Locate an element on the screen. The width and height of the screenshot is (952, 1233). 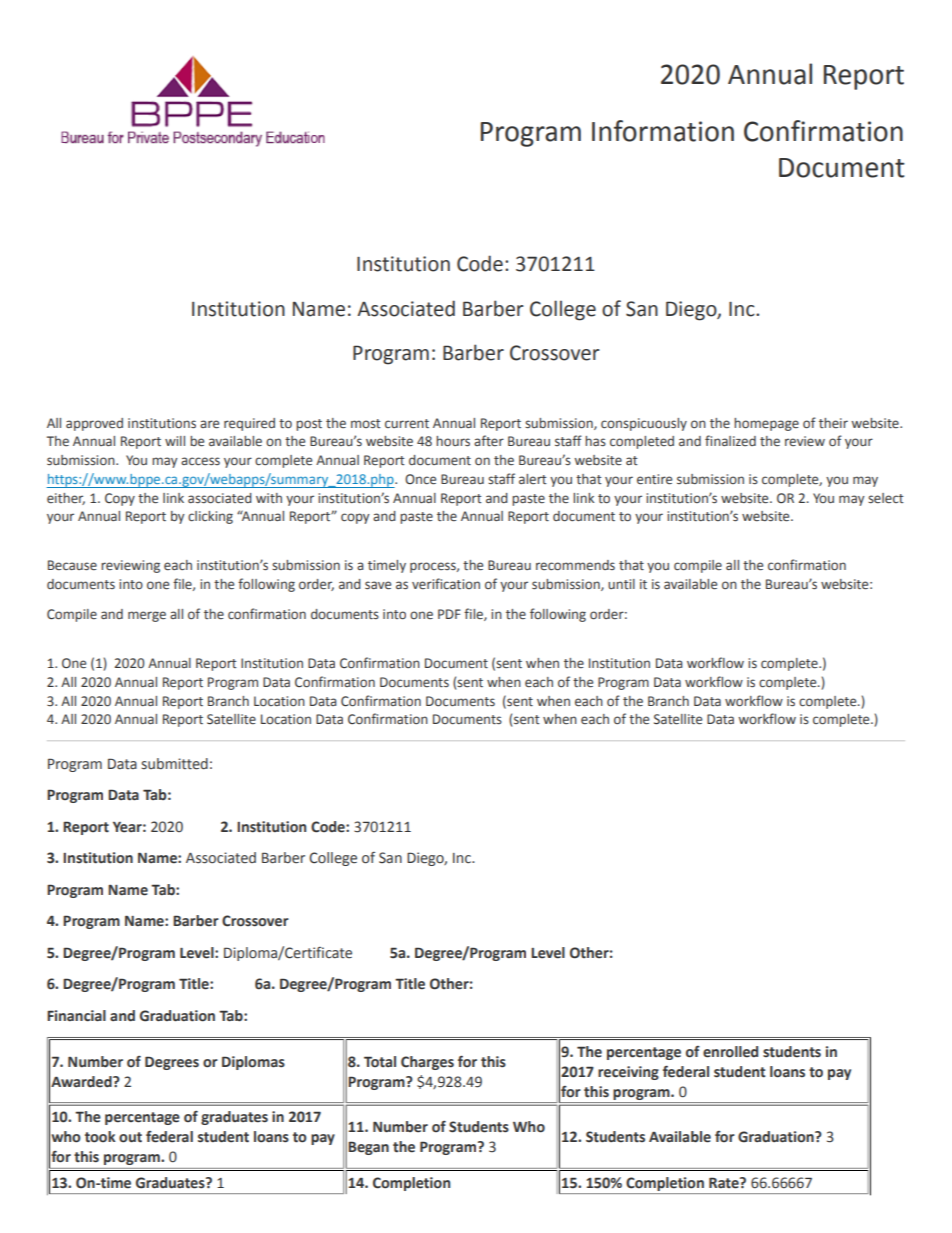
merge is located at coordinates (147, 616).
